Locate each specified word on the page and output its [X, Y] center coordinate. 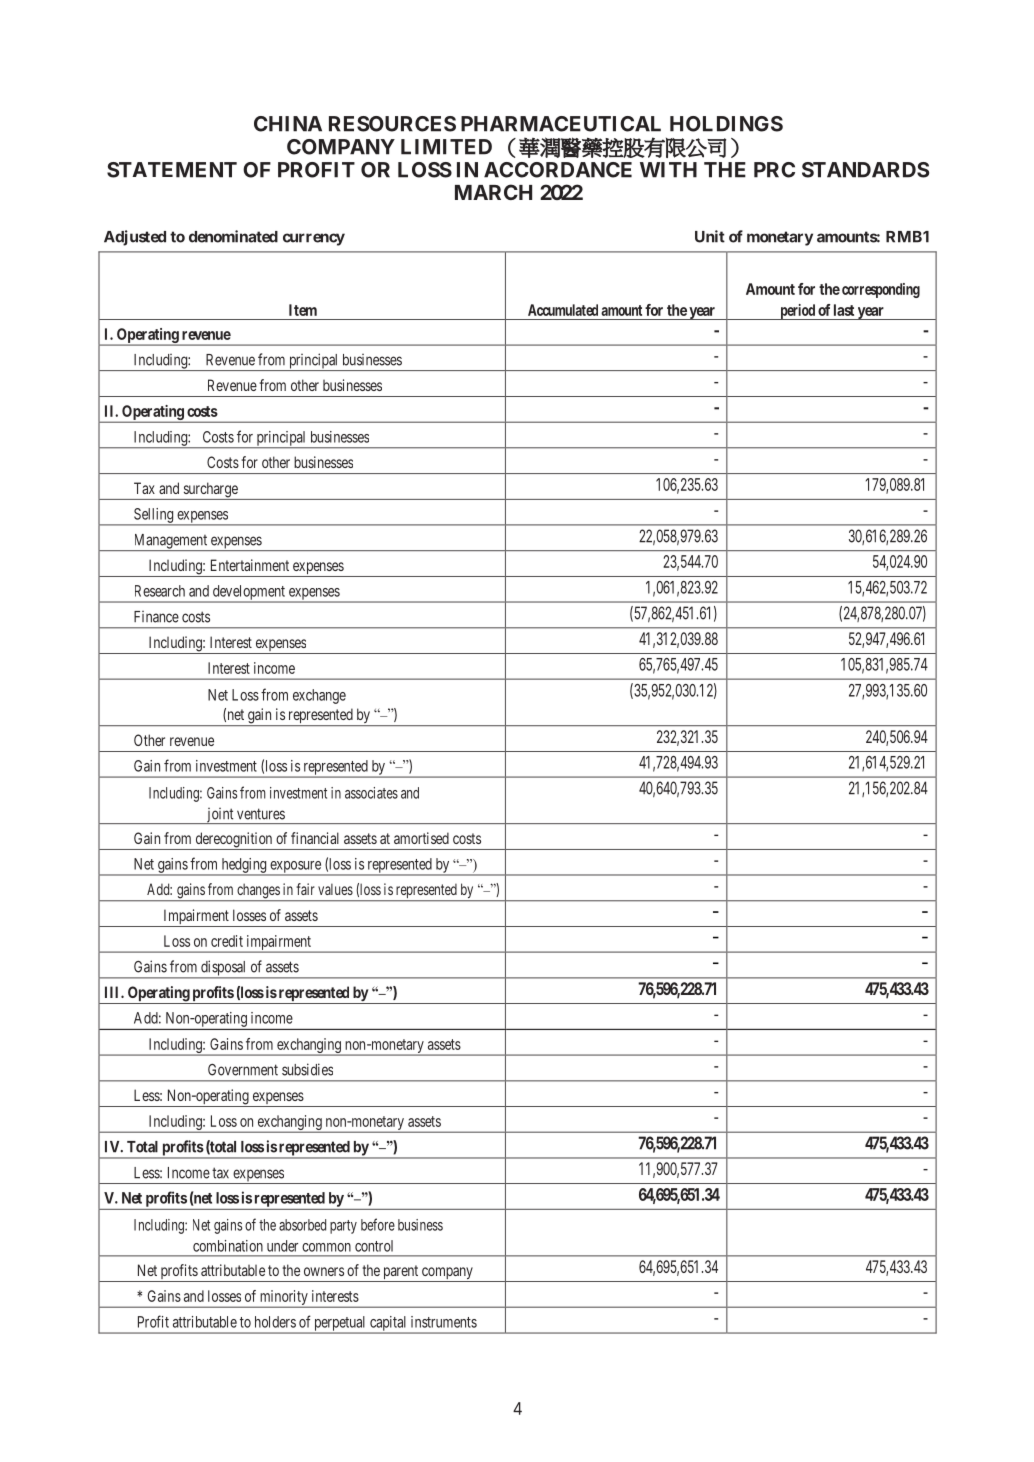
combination [228, 1246]
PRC [774, 170]
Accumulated [563, 310]
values [335, 889]
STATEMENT [172, 170]
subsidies [307, 1069]
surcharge [210, 491]
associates [371, 793]
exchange [319, 696]
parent [401, 1273]
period [797, 312]
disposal [224, 969]
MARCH [493, 192]
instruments [444, 1322]
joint [220, 816]
